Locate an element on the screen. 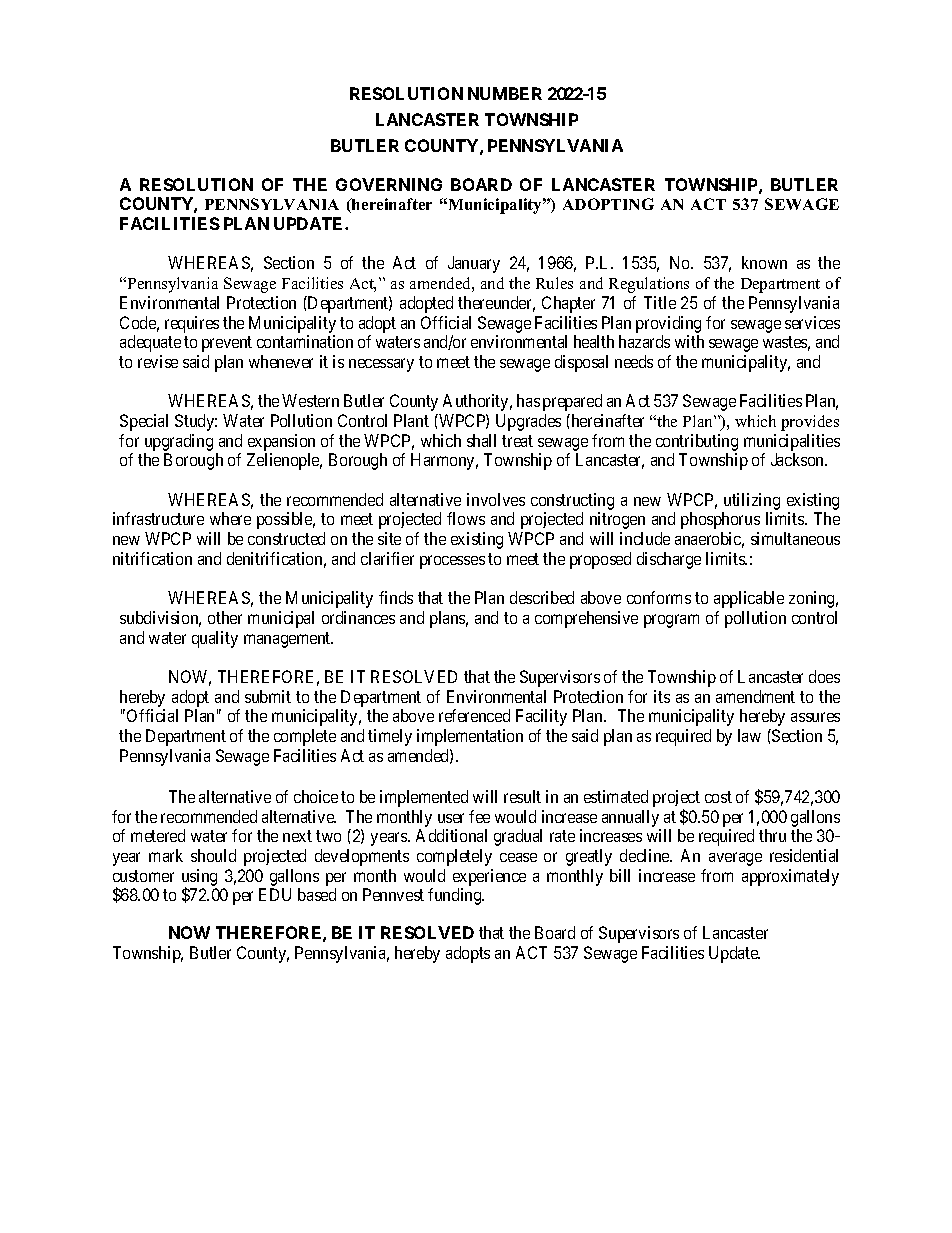  GOVERNING is located at coordinates (389, 184).
